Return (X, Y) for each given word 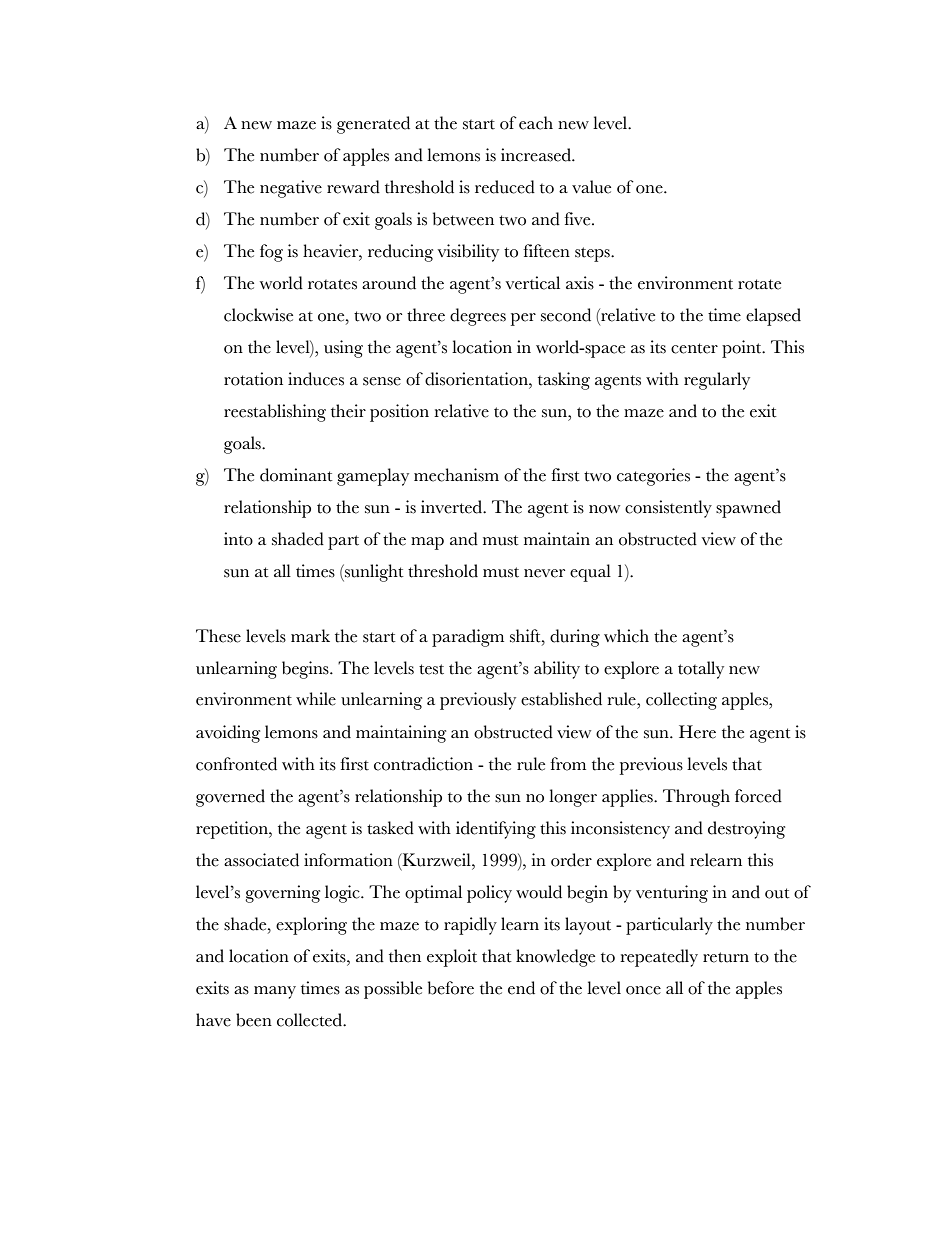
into (238, 539)
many (275, 992)
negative (291, 189)
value (591, 187)
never (544, 573)
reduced (505, 187)
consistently (668, 509)
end (521, 988)
